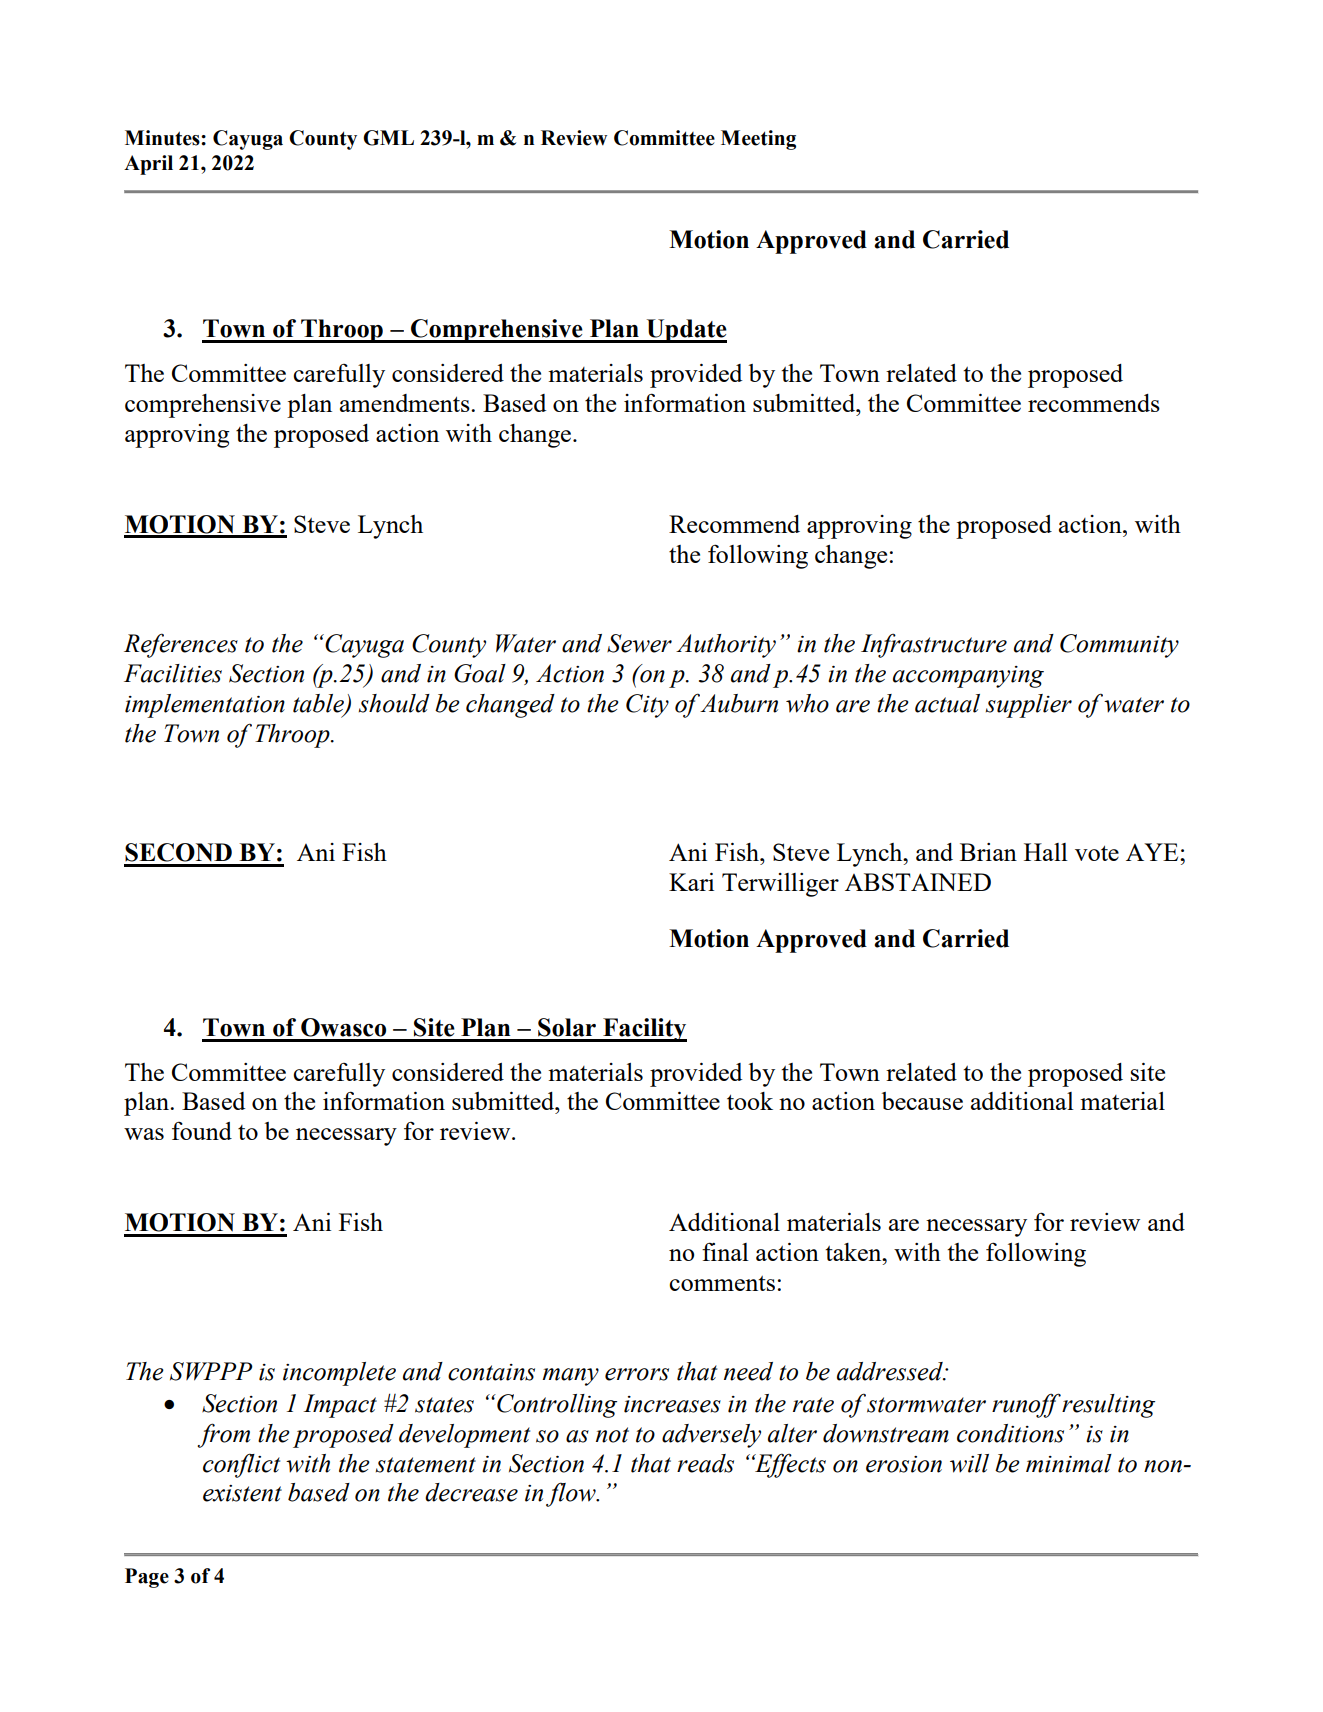 The height and width of the image is (1712, 1323). What do you see at coordinates (685, 331) in the image?
I see `Update` at bounding box center [685, 331].
